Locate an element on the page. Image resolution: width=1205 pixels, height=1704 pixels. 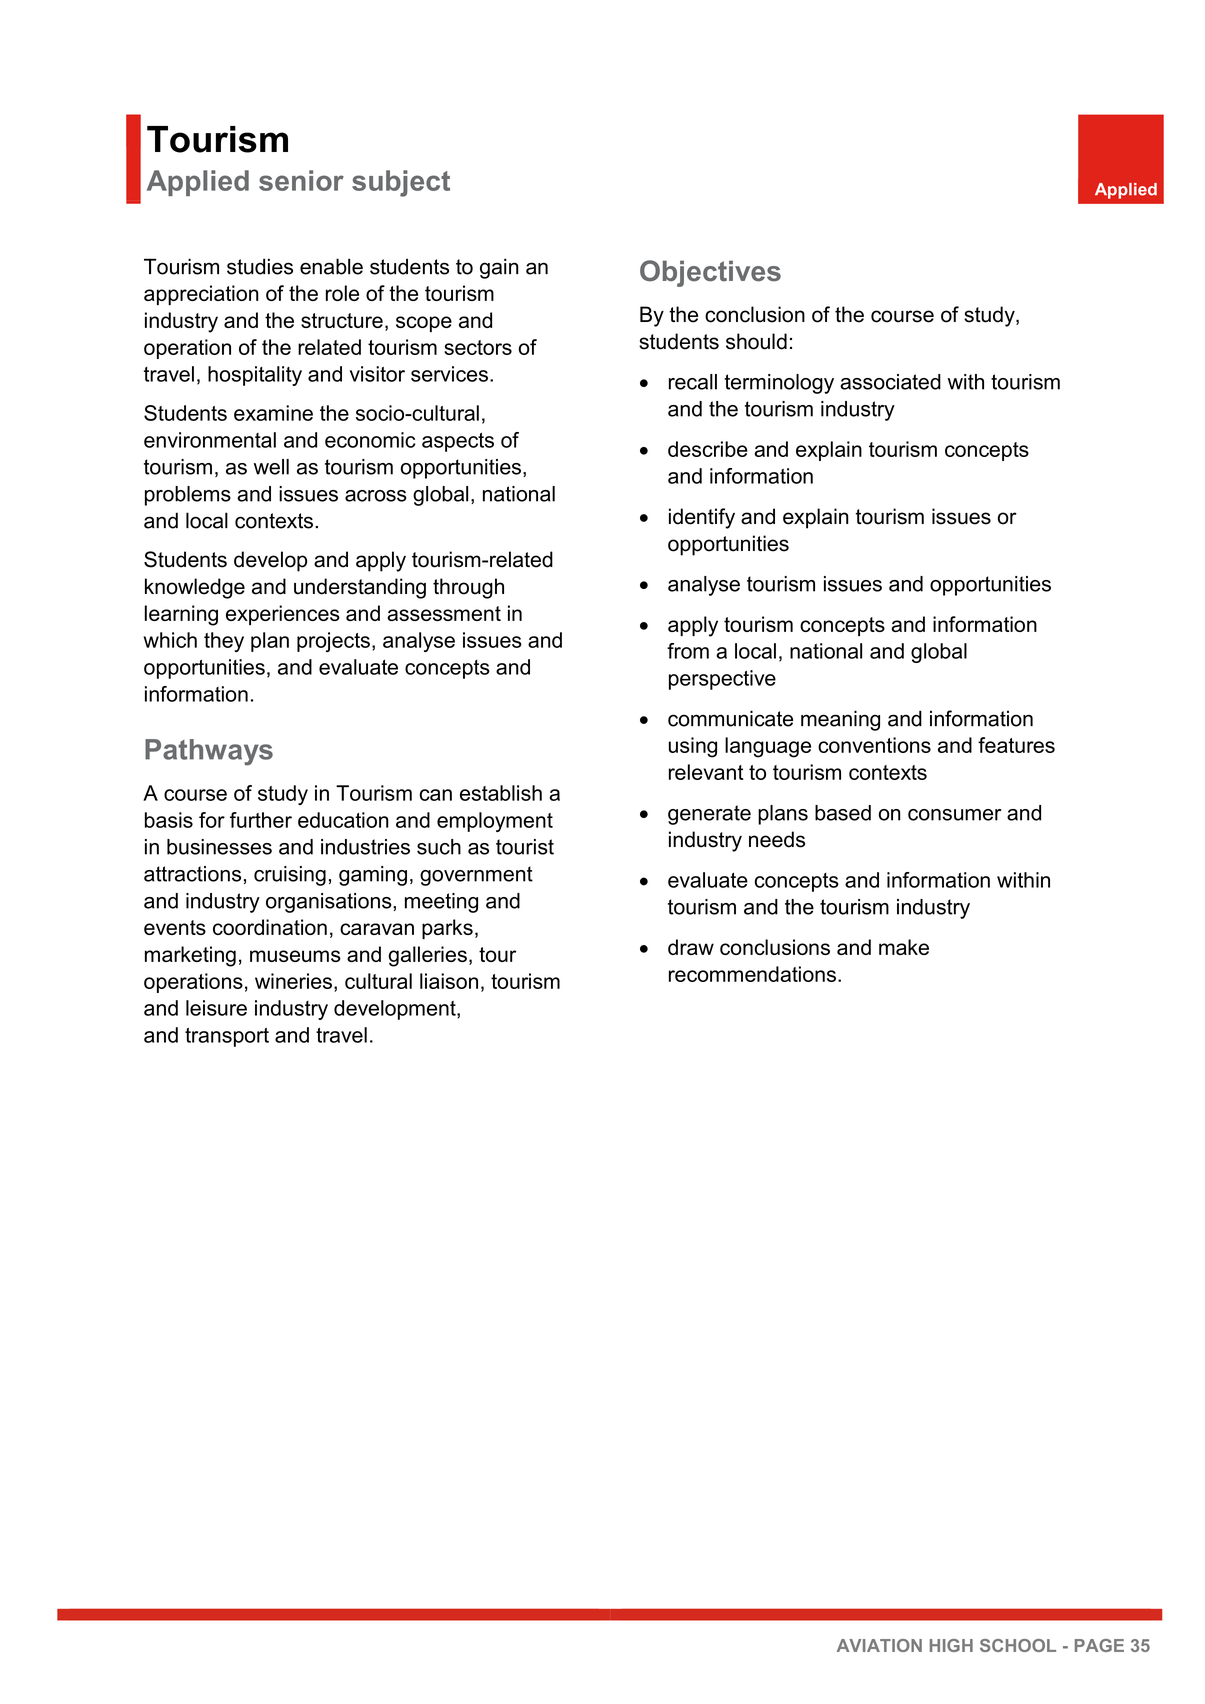
AVIATION is located at coordinates (879, 1645).
